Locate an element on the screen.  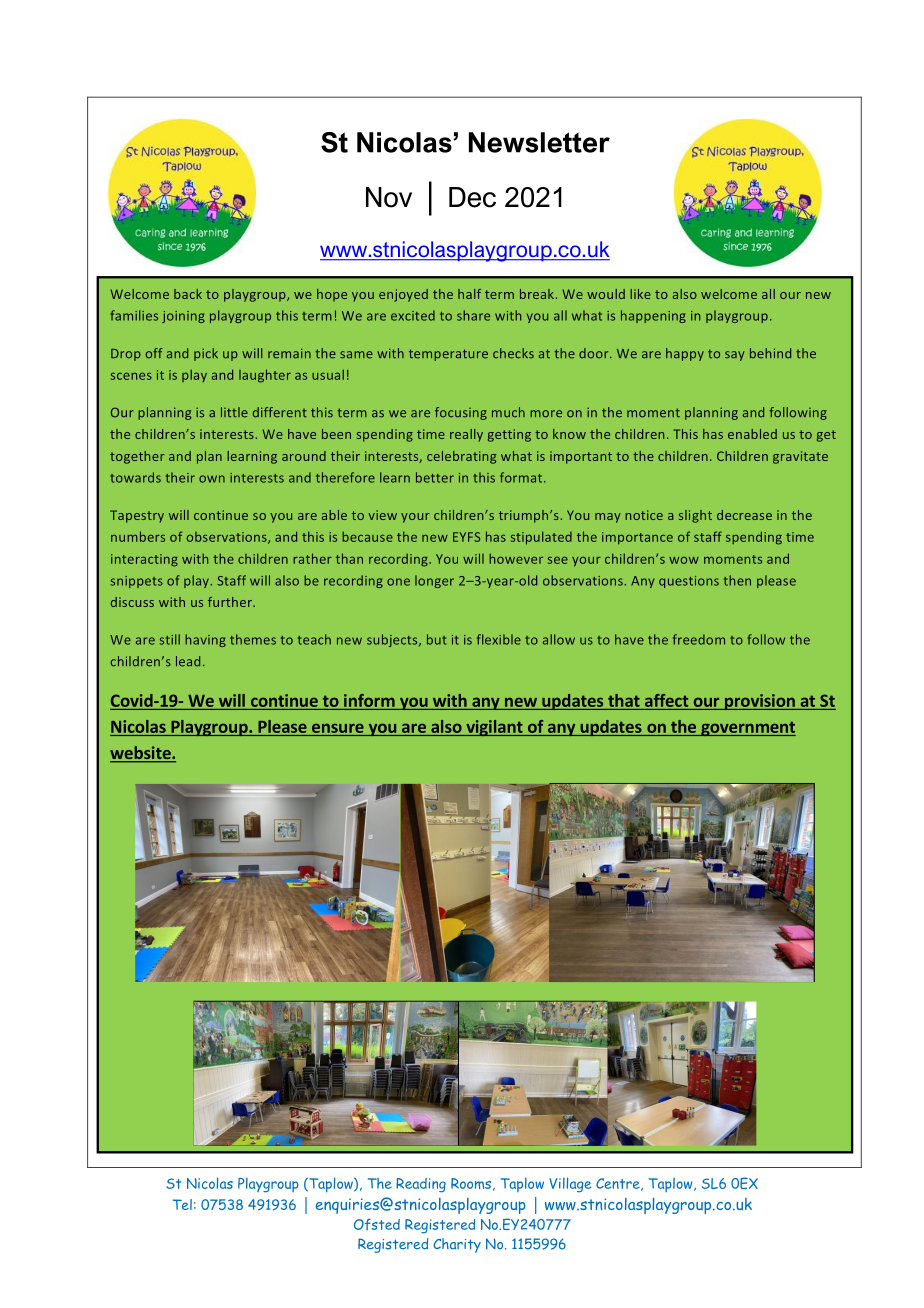
little is located at coordinates (234, 412).
